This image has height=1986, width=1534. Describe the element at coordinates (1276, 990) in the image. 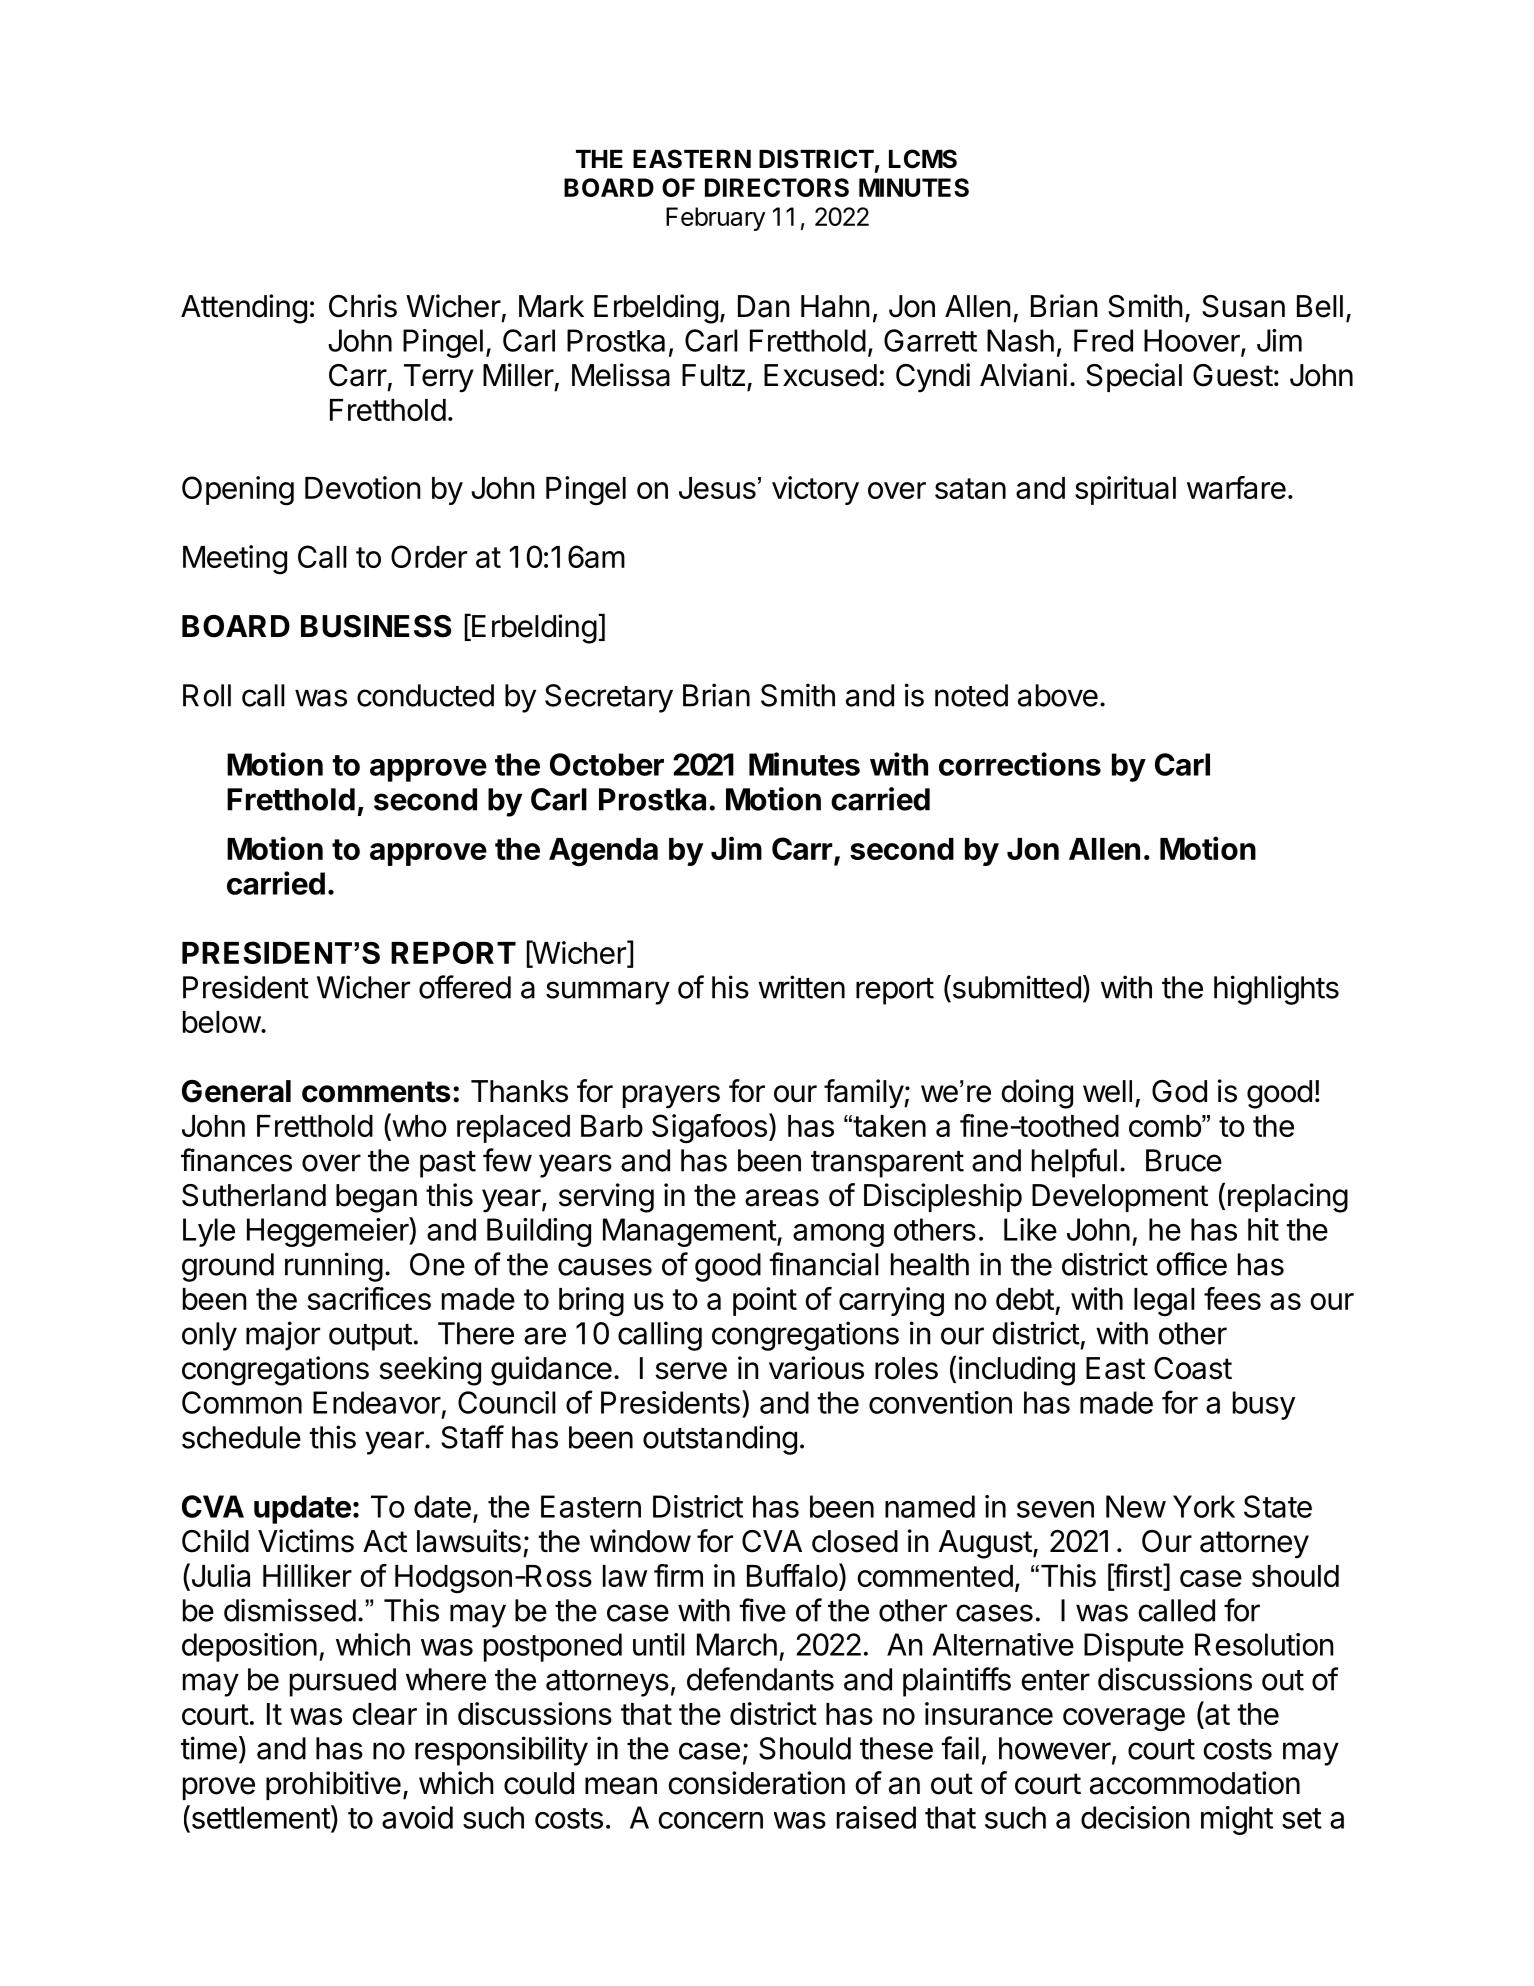

I see `highlights` at that location.
